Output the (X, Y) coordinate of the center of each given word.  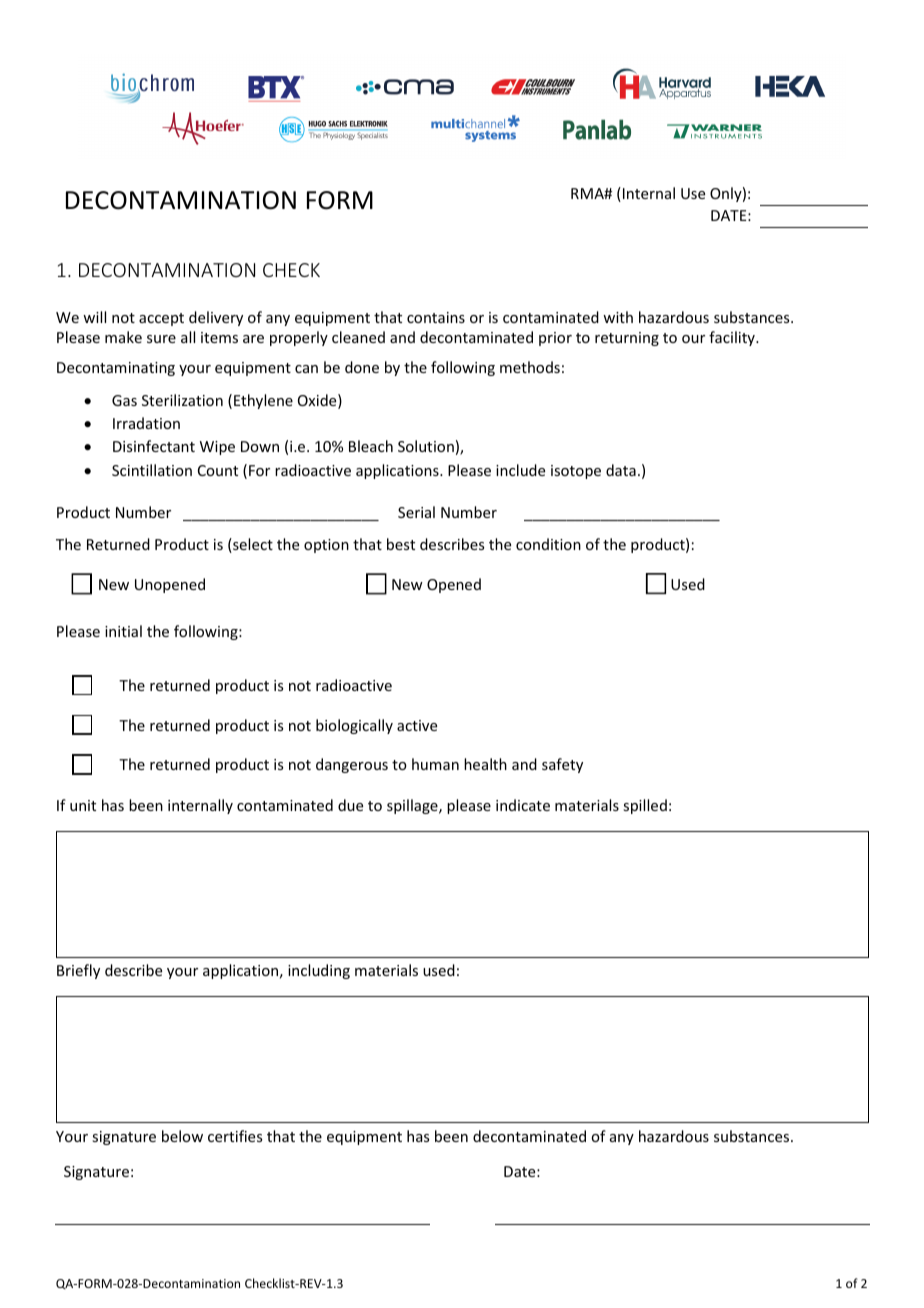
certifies (235, 1136)
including (319, 971)
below (182, 1136)
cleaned (358, 337)
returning (627, 339)
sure (161, 339)
